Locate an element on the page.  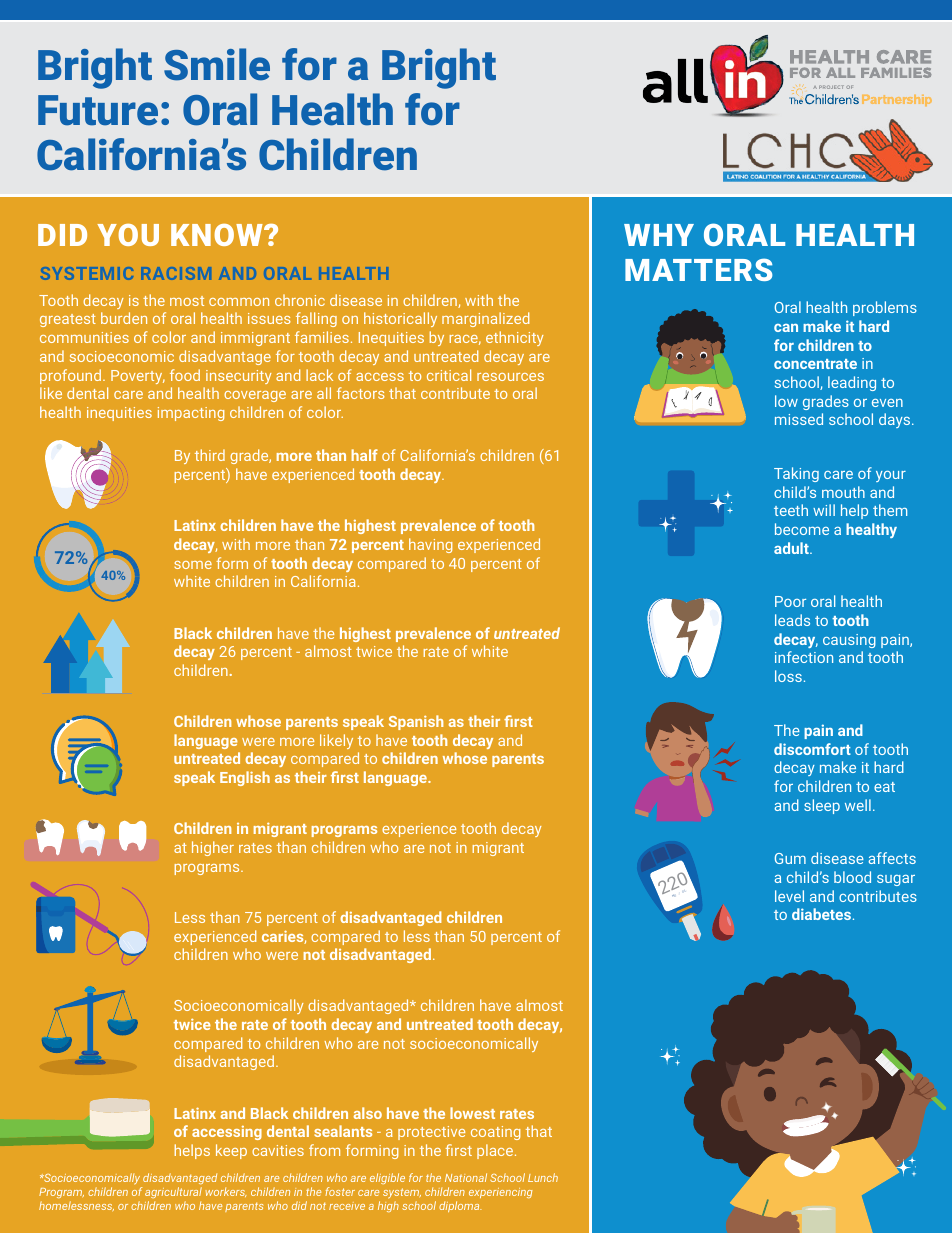
PROJECT is located at coordinates (831, 87).
